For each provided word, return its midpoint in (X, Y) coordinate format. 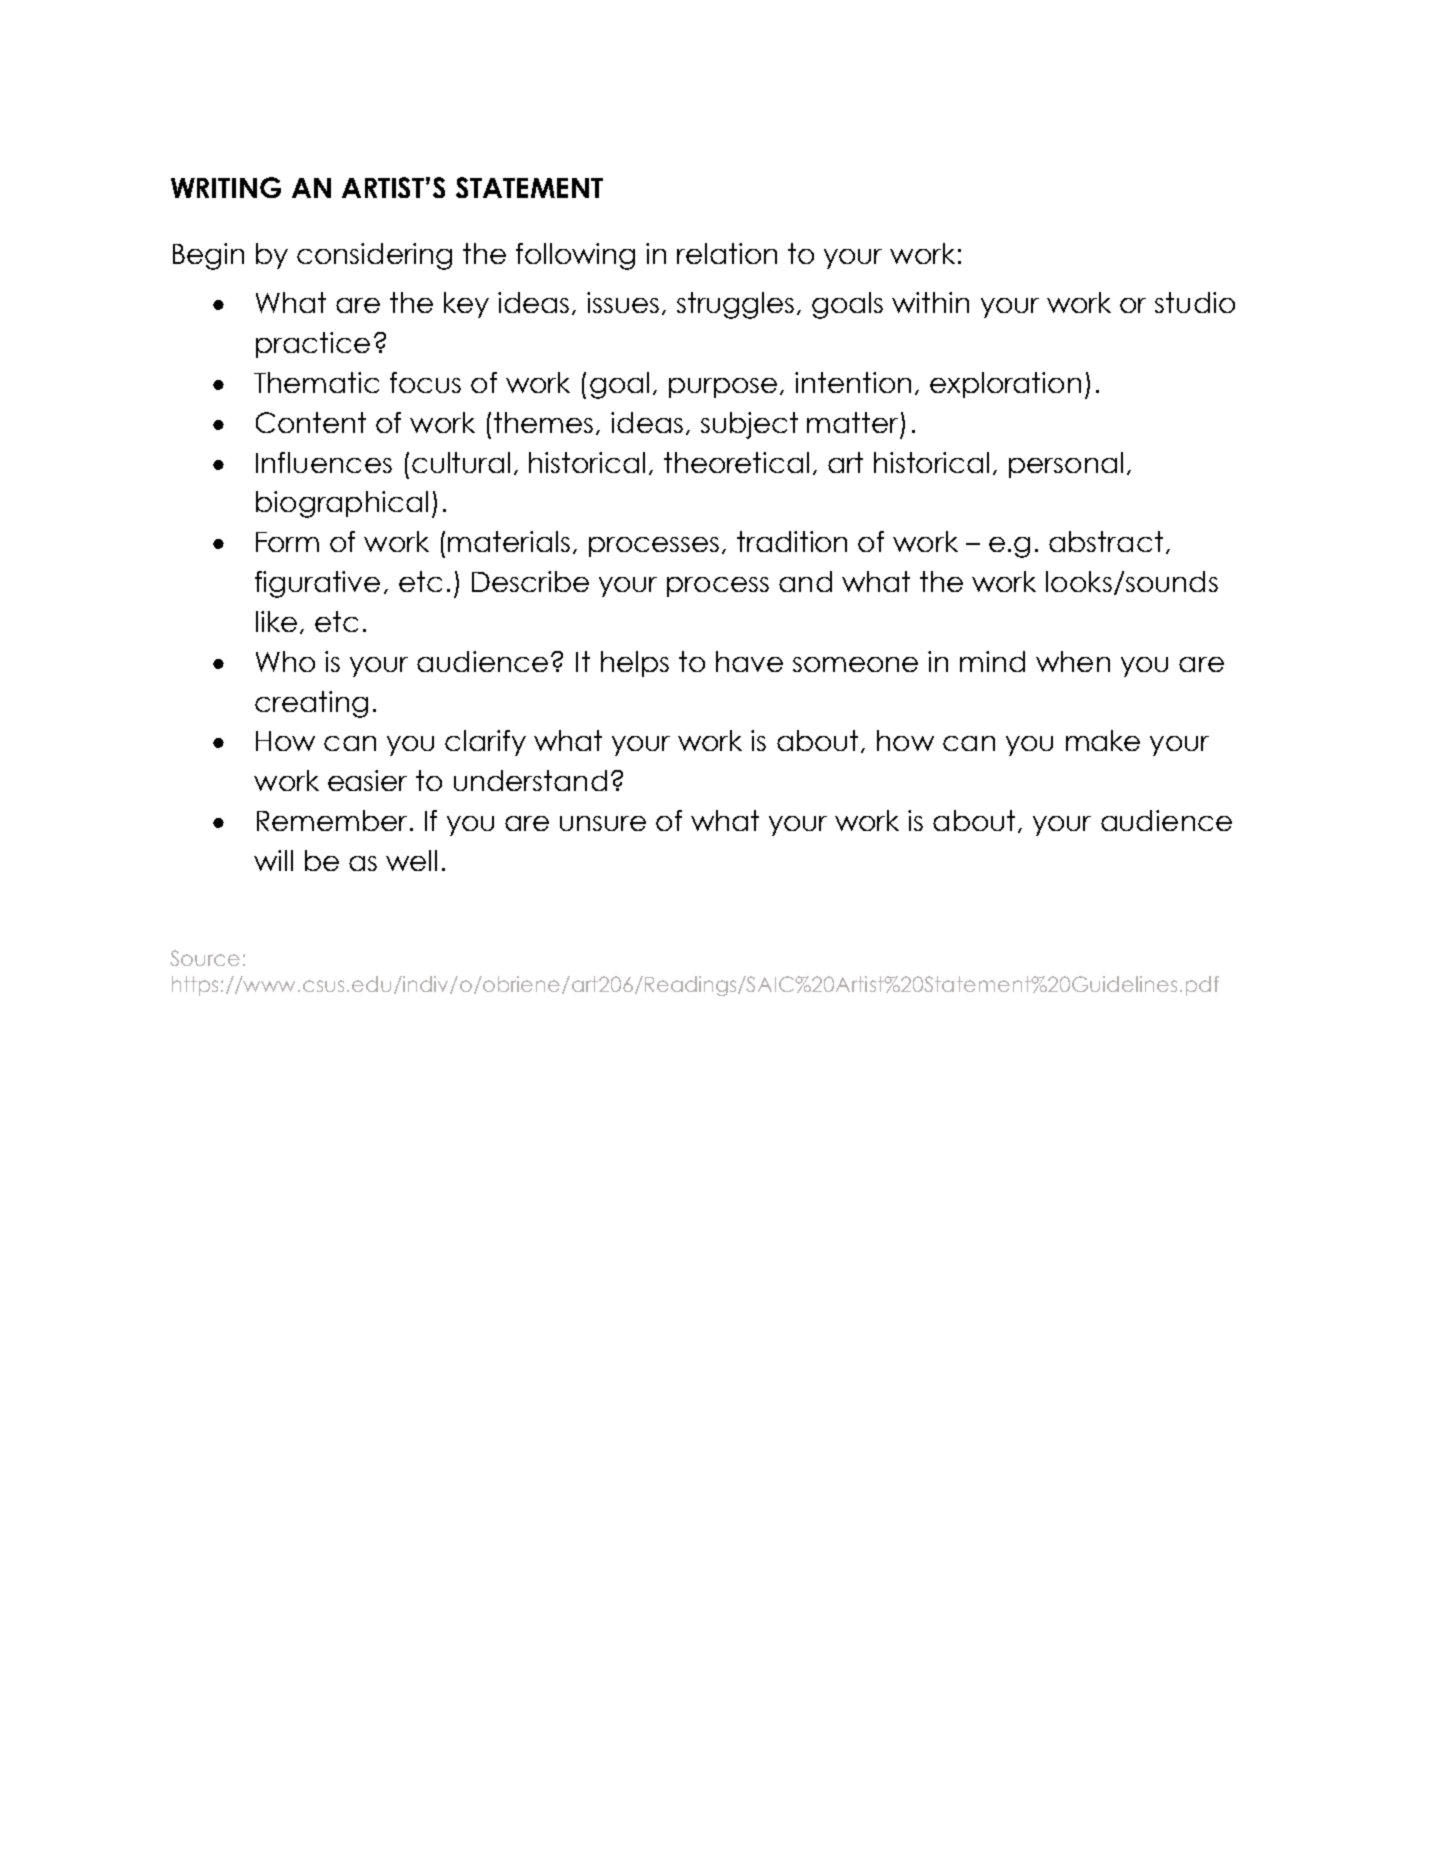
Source (205, 958)
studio (1195, 302)
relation (727, 253)
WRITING (226, 187)
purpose (723, 388)
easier (367, 780)
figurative (317, 584)
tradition (792, 541)
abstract (1106, 541)
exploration (1005, 385)
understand (530, 780)
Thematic (316, 382)
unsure (603, 823)
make (1103, 740)
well (411, 860)
